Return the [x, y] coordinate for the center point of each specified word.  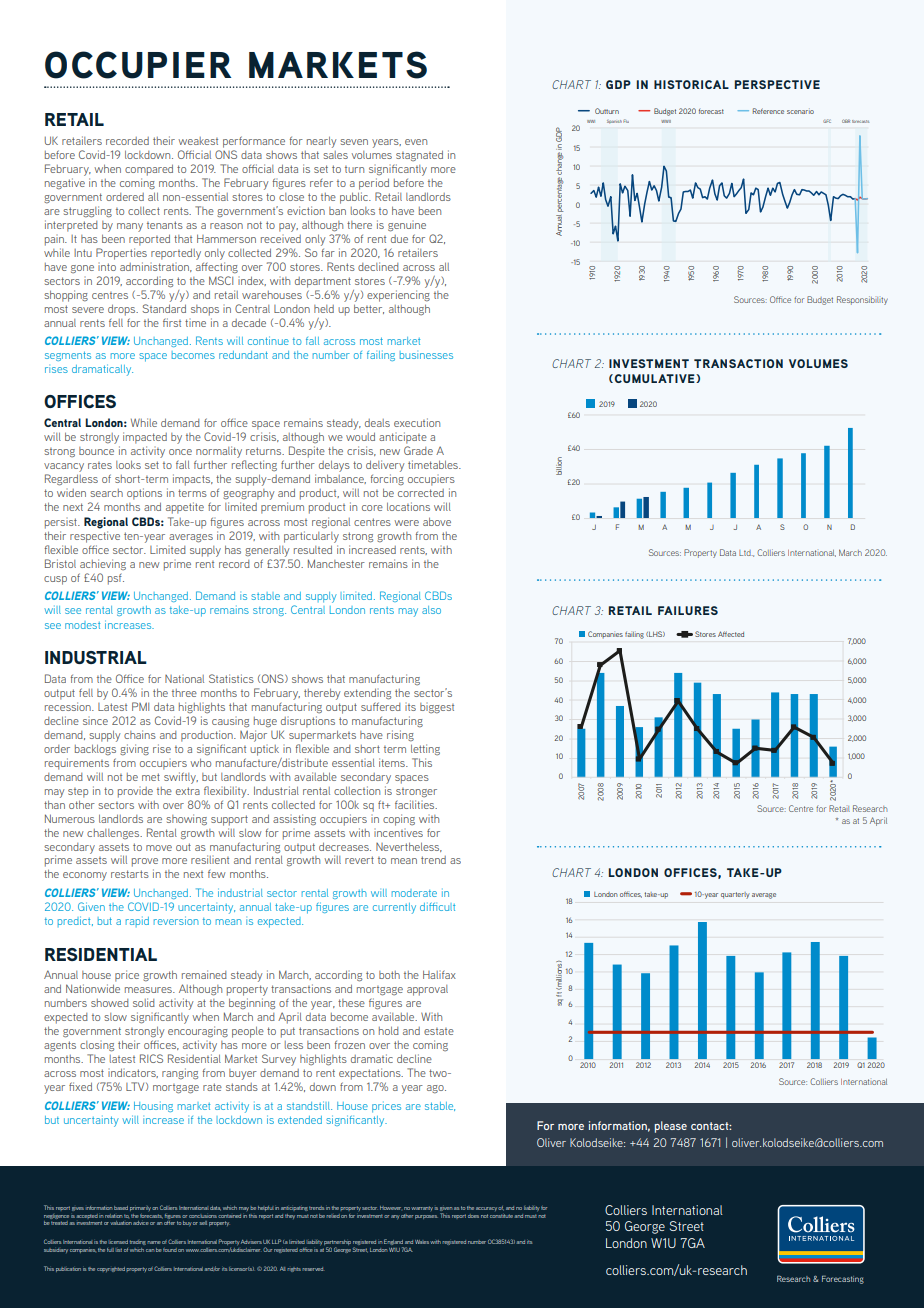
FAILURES [688, 610]
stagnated [419, 155]
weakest [198, 141]
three [184, 693]
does [473, 1216]
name [153, 1242]
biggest [437, 708]
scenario [800, 112]
